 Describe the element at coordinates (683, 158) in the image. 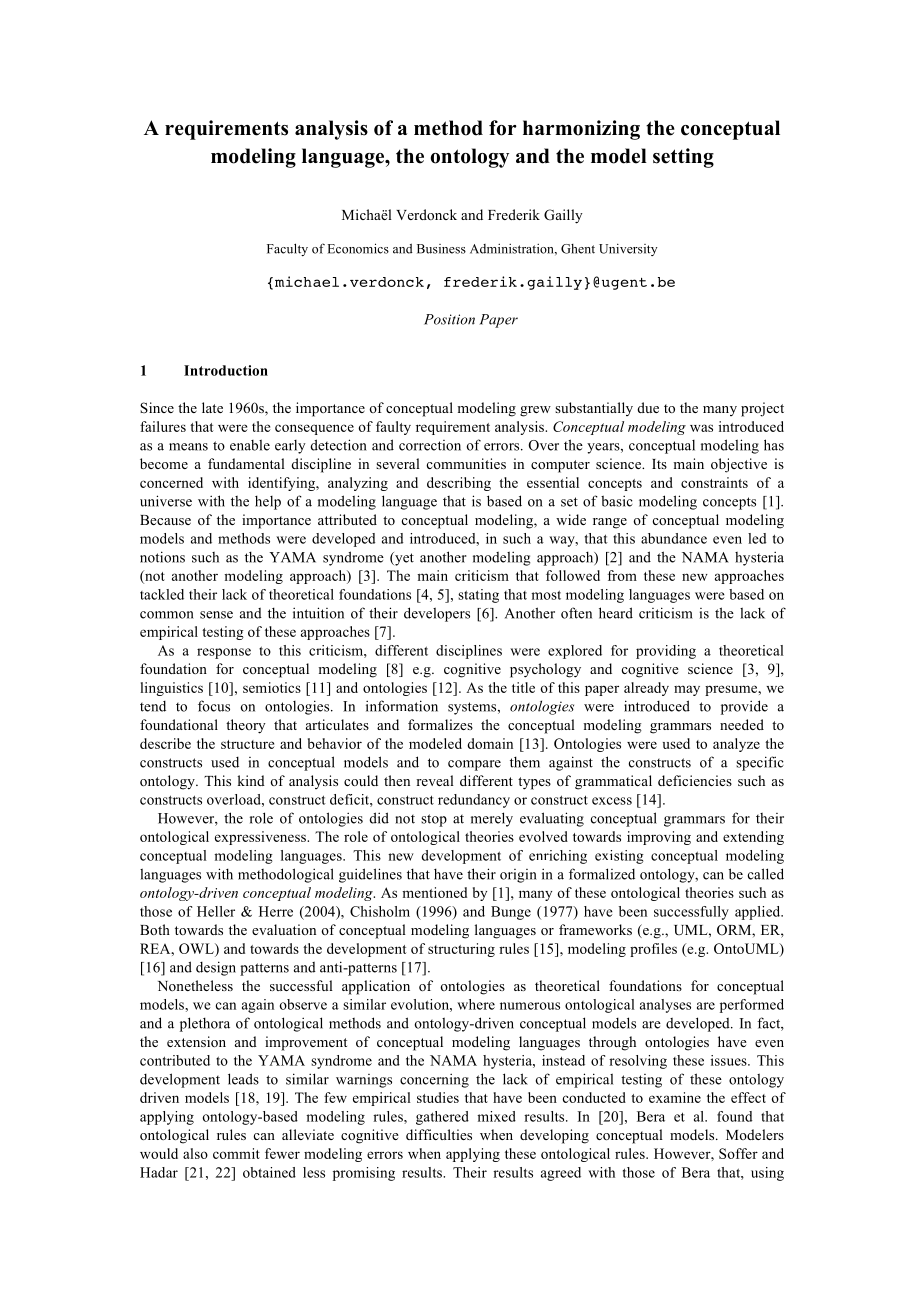

I see `setting` at that location.
